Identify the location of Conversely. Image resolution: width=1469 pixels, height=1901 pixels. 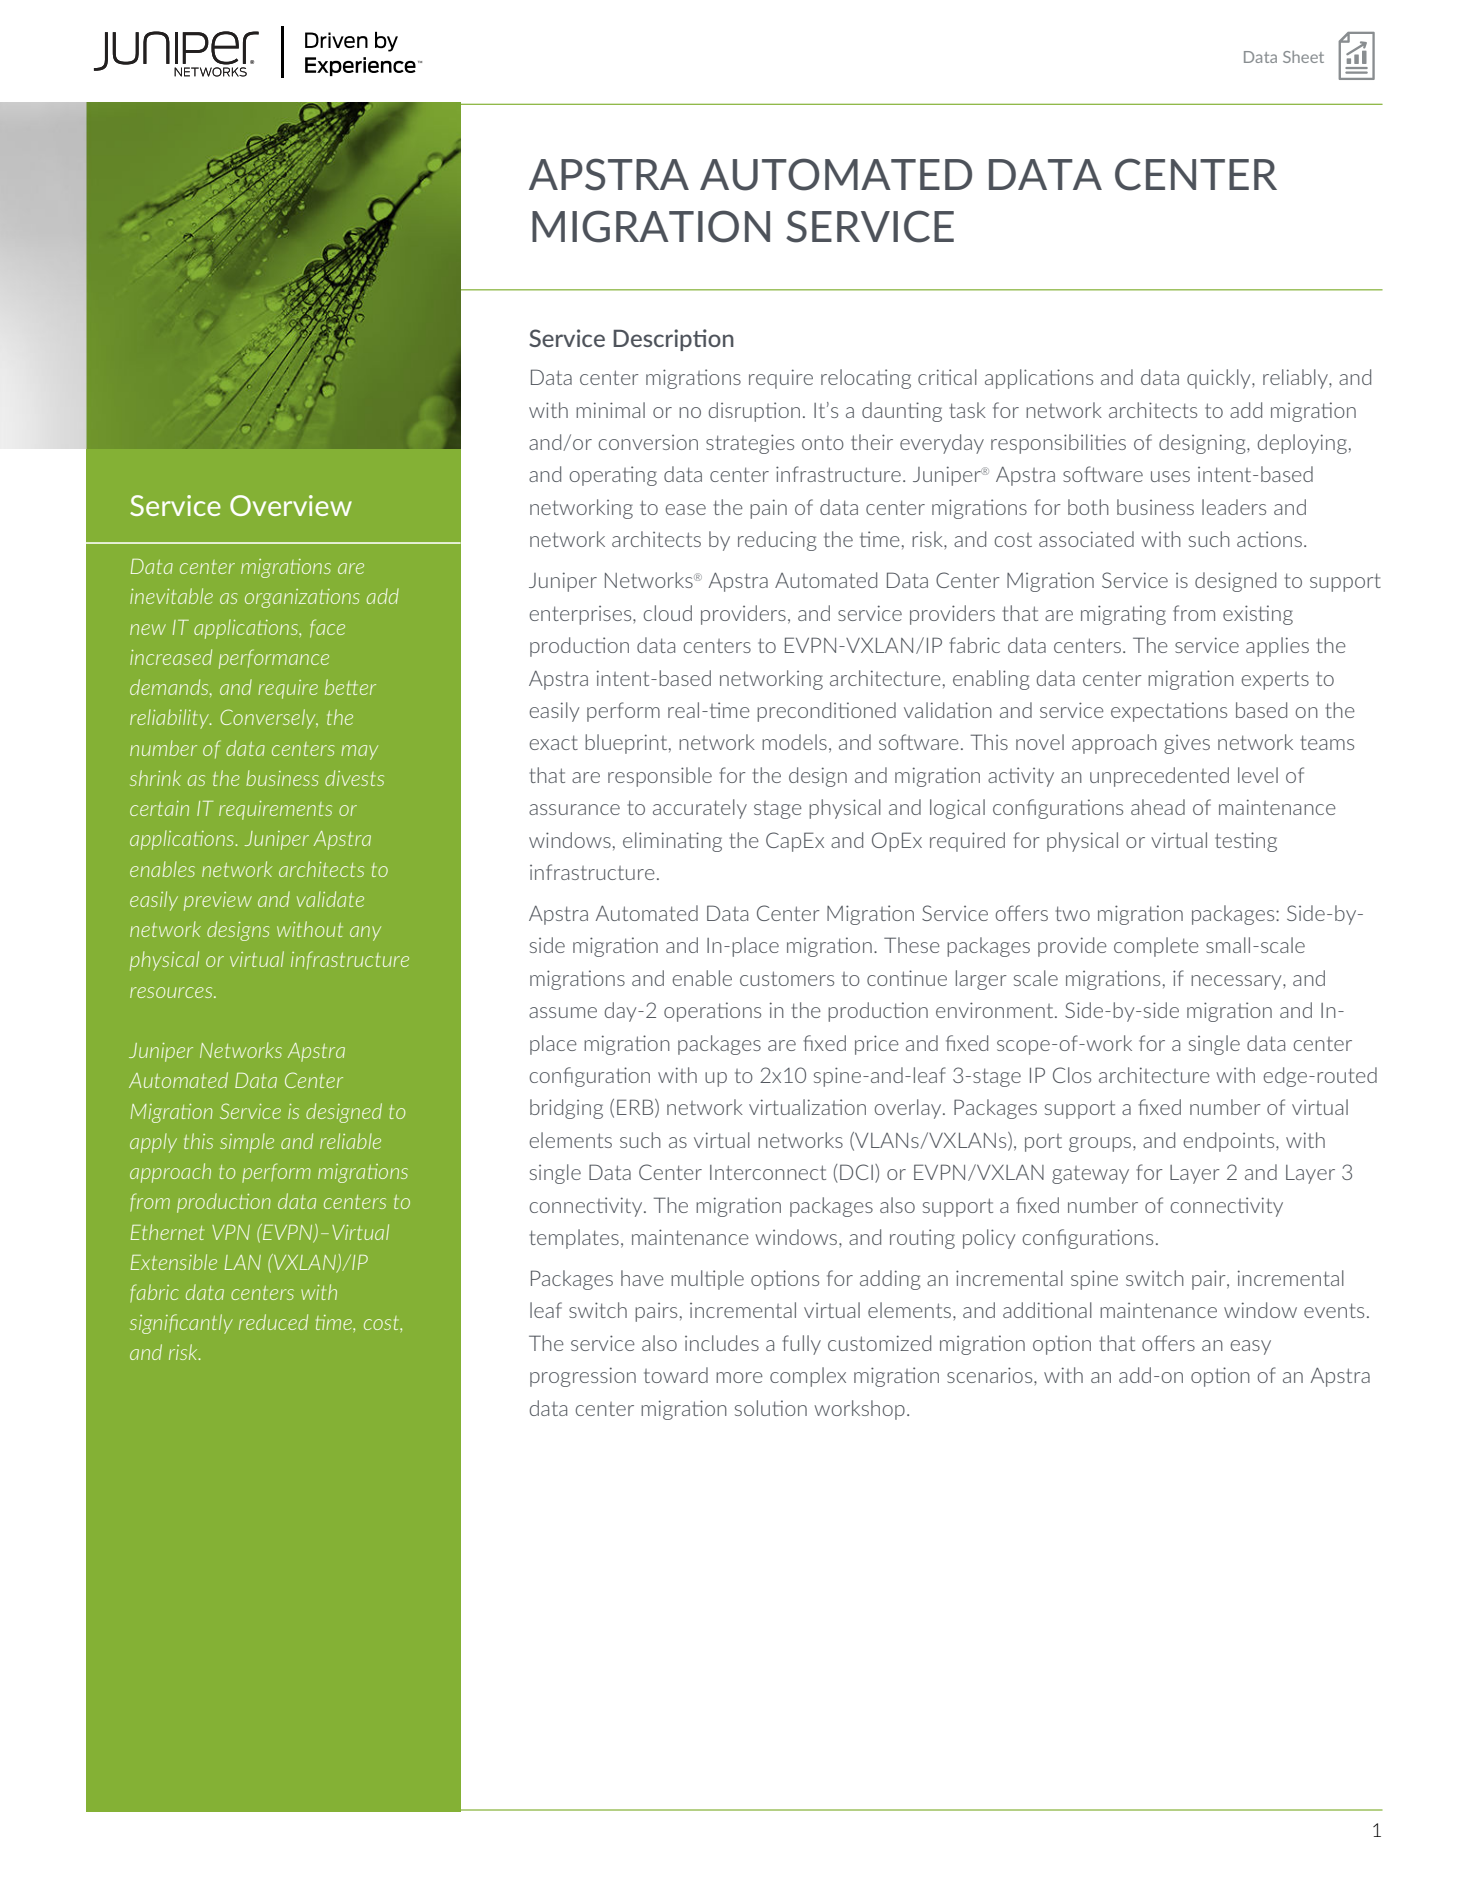
(269, 719).
